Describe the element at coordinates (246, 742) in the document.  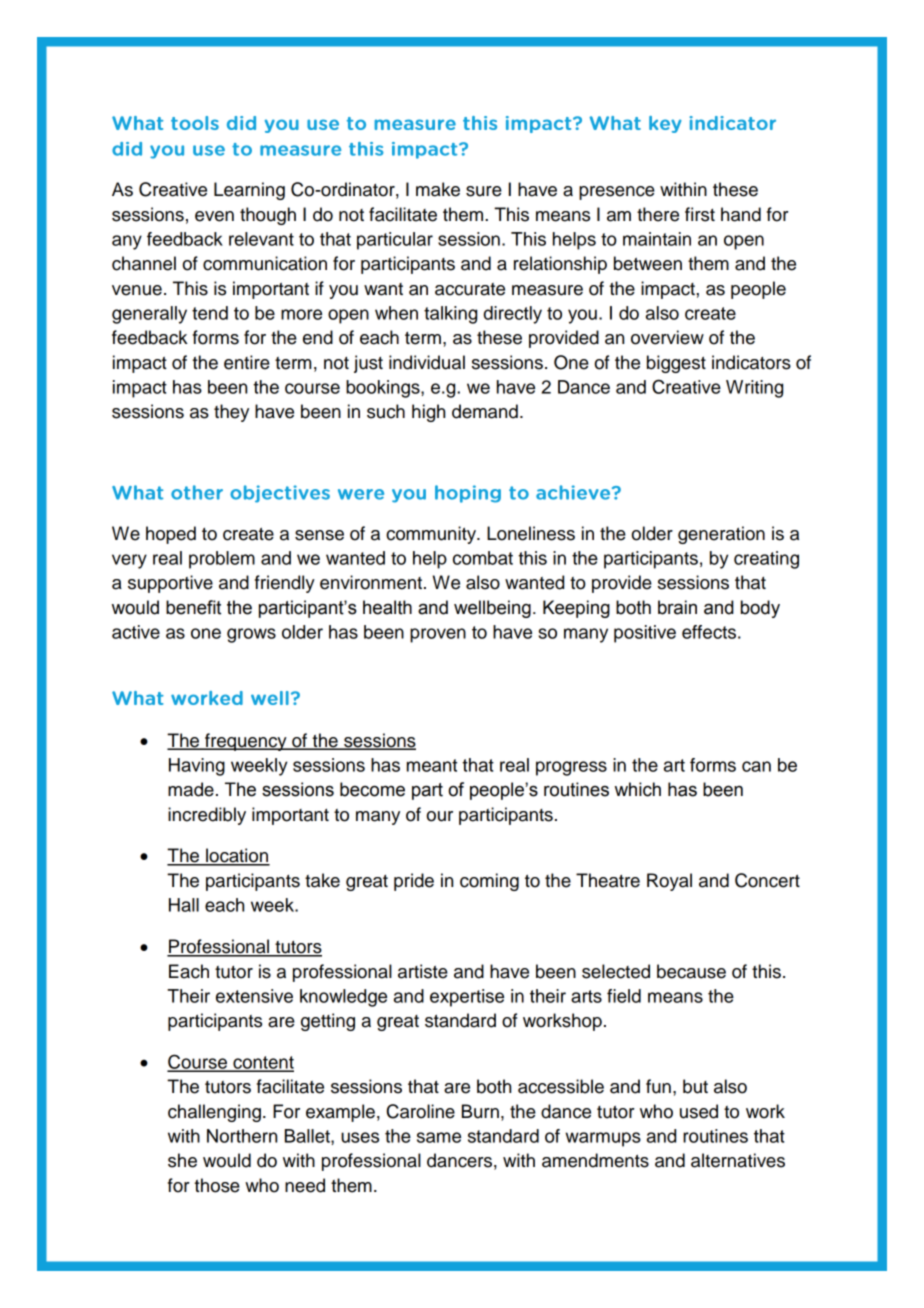
I see `frequency` at that location.
